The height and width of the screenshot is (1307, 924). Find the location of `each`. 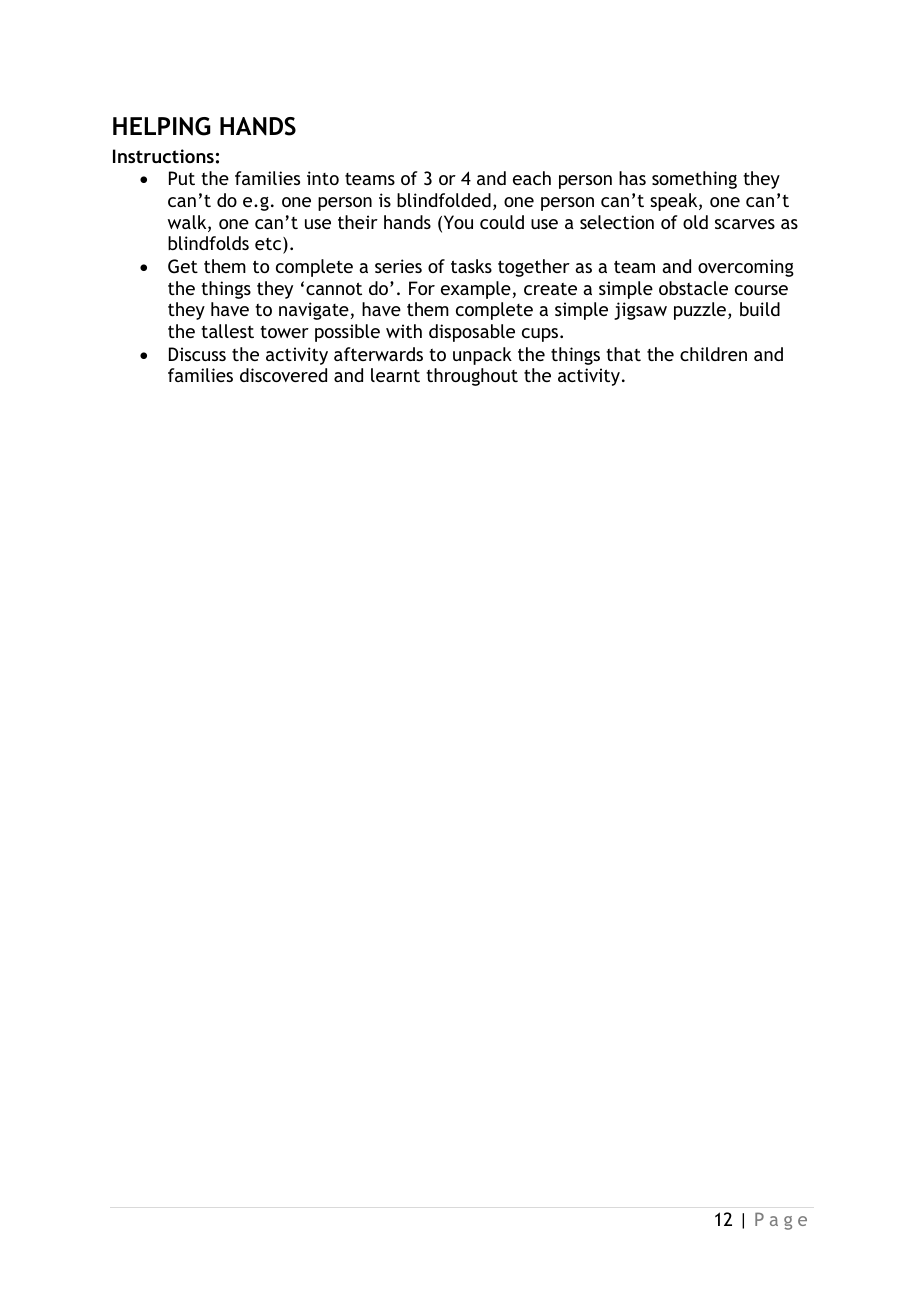

each is located at coordinates (532, 178).
